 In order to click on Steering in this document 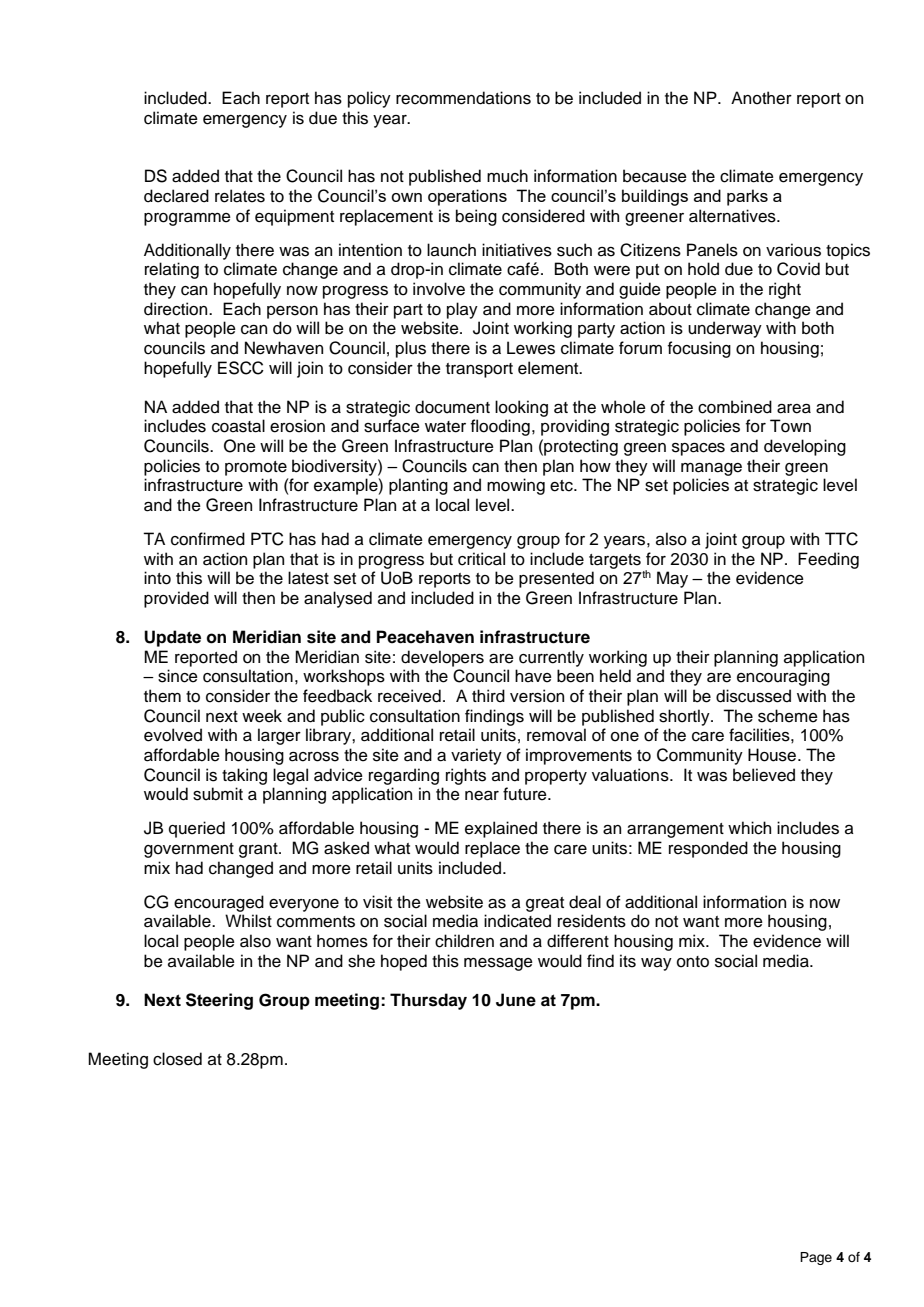, I will do `click(219, 1001)`.
